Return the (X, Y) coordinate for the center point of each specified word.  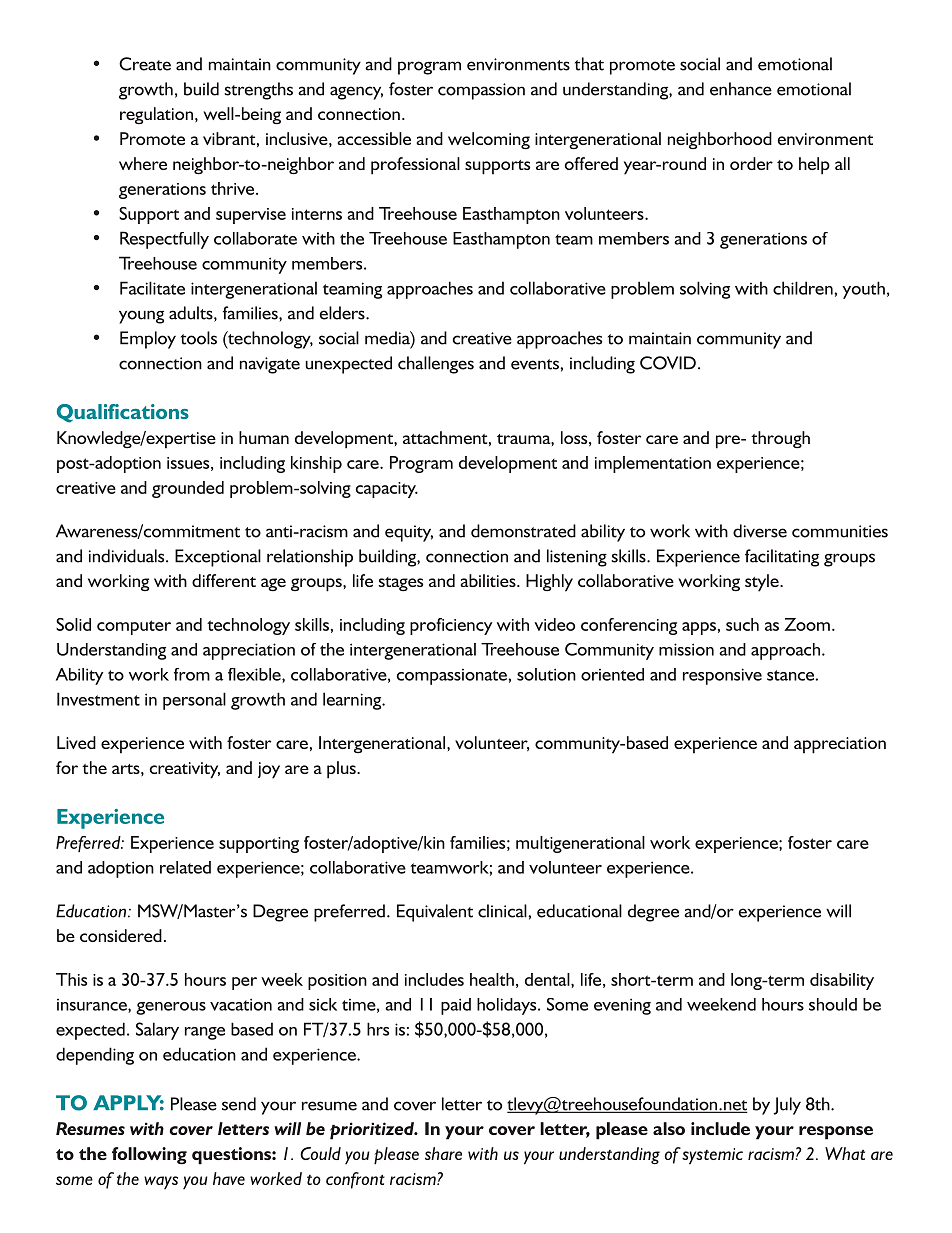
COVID (668, 363)
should (833, 1004)
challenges (436, 365)
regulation (156, 115)
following (149, 1156)
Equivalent (435, 913)
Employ (148, 340)
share (443, 1153)
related (185, 867)
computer (134, 627)
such (742, 624)
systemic (712, 1156)
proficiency (451, 626)
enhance (741, 89)
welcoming (489, 141)
